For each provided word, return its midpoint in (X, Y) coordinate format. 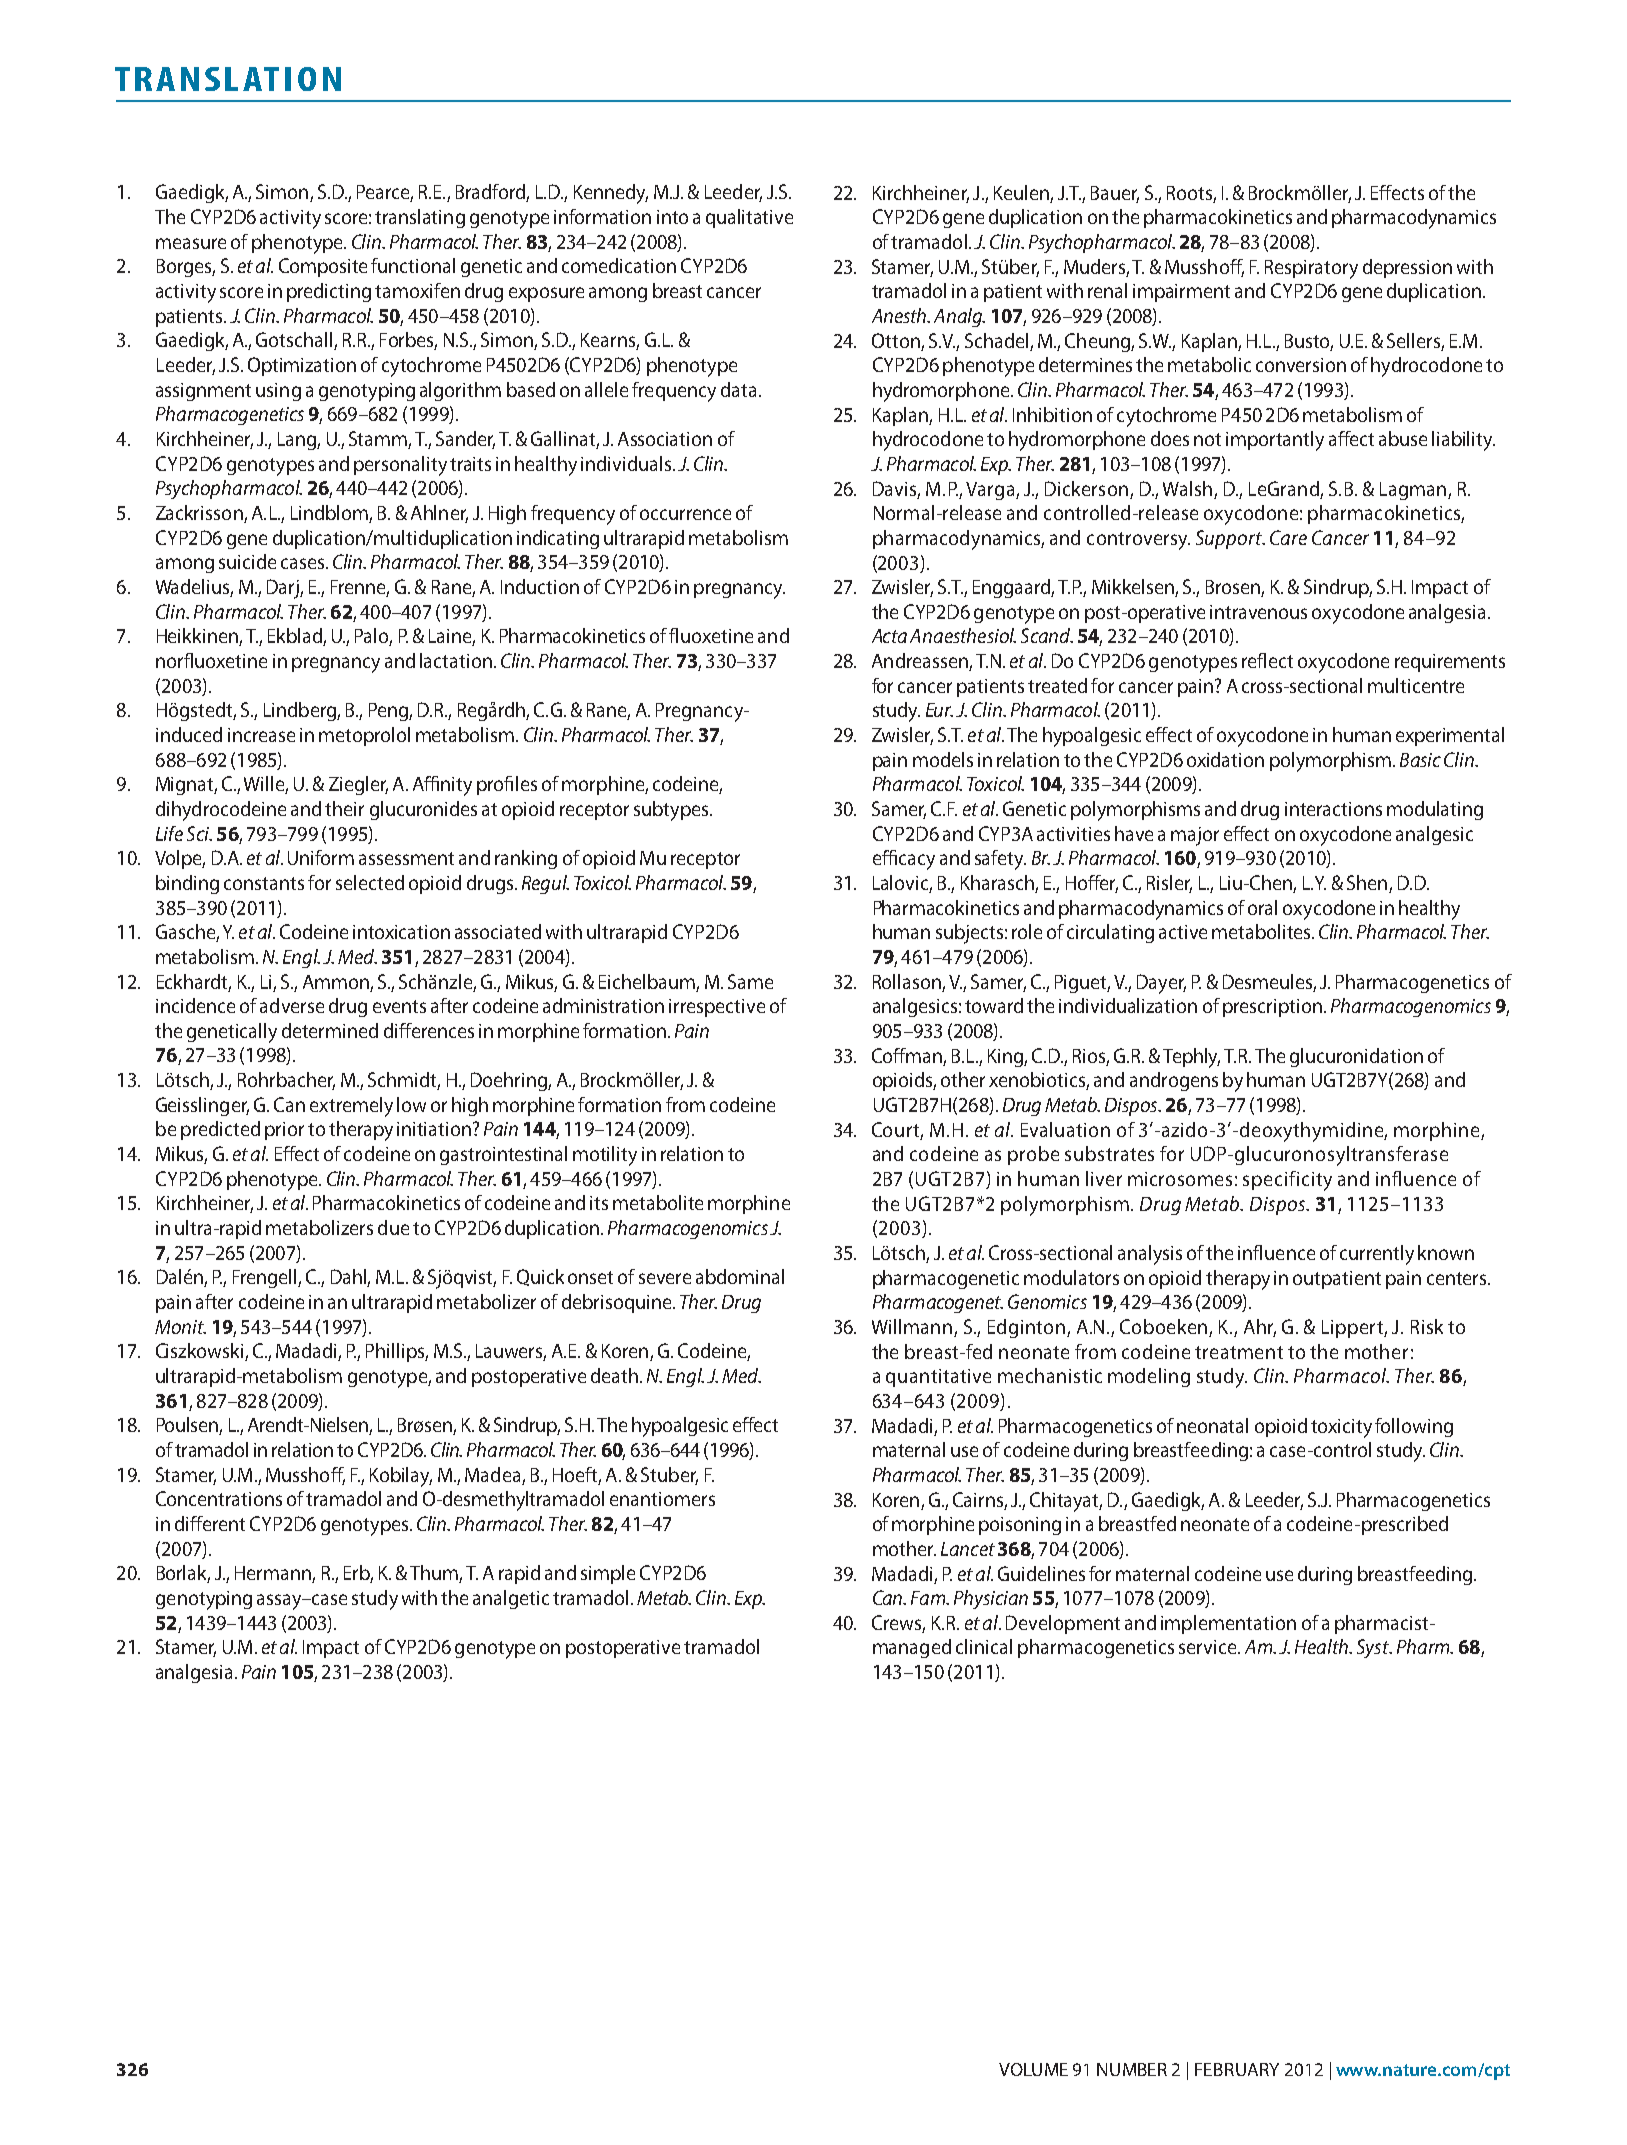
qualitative (749, 218)
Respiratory (1311, 269)
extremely (351, 1107)
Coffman (907, 1055)
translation (228, 79)
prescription (1272, 1008)
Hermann (274, 1574)
